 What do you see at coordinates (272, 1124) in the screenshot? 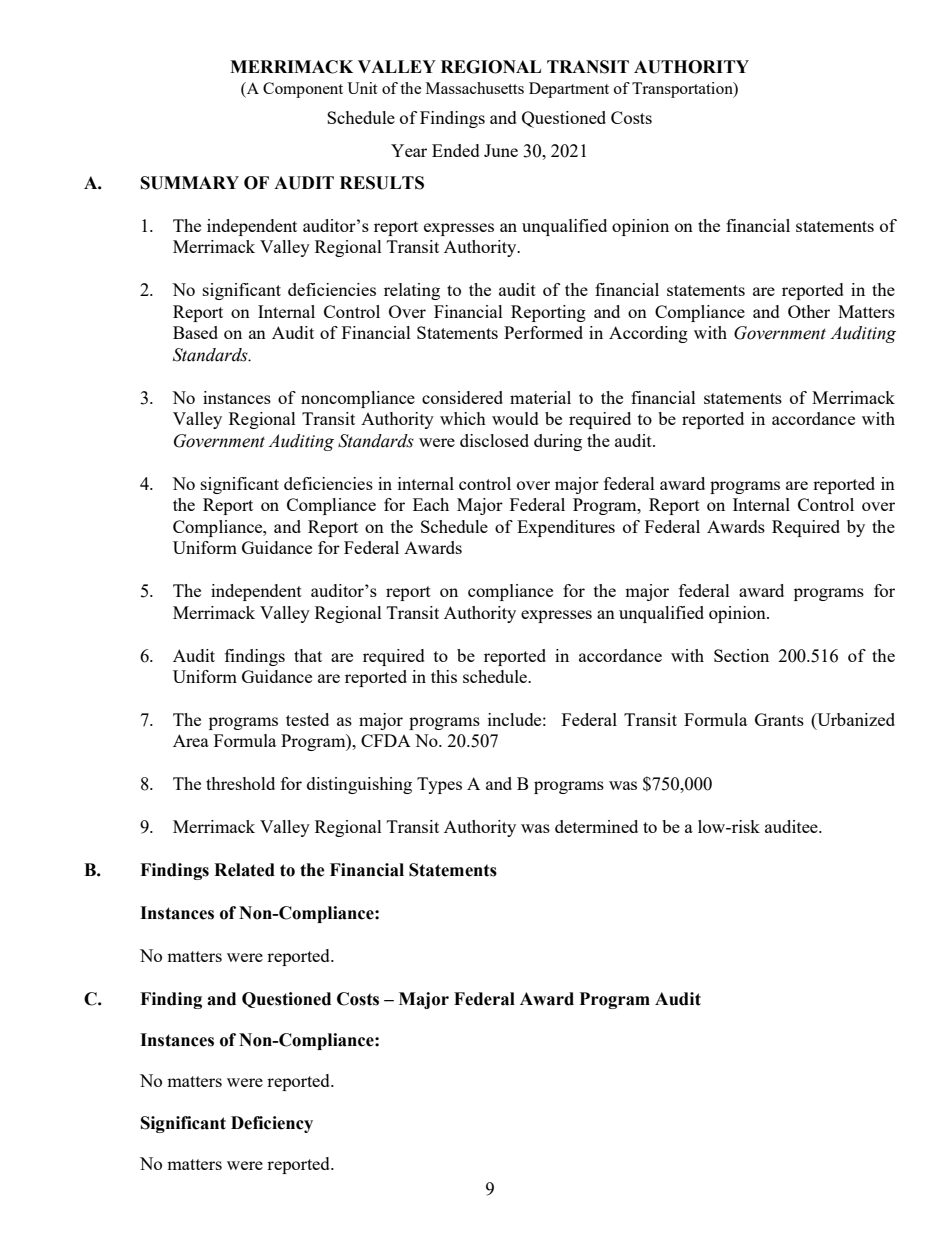
I see `Deficiency` at bounding box center [272, 1124].
